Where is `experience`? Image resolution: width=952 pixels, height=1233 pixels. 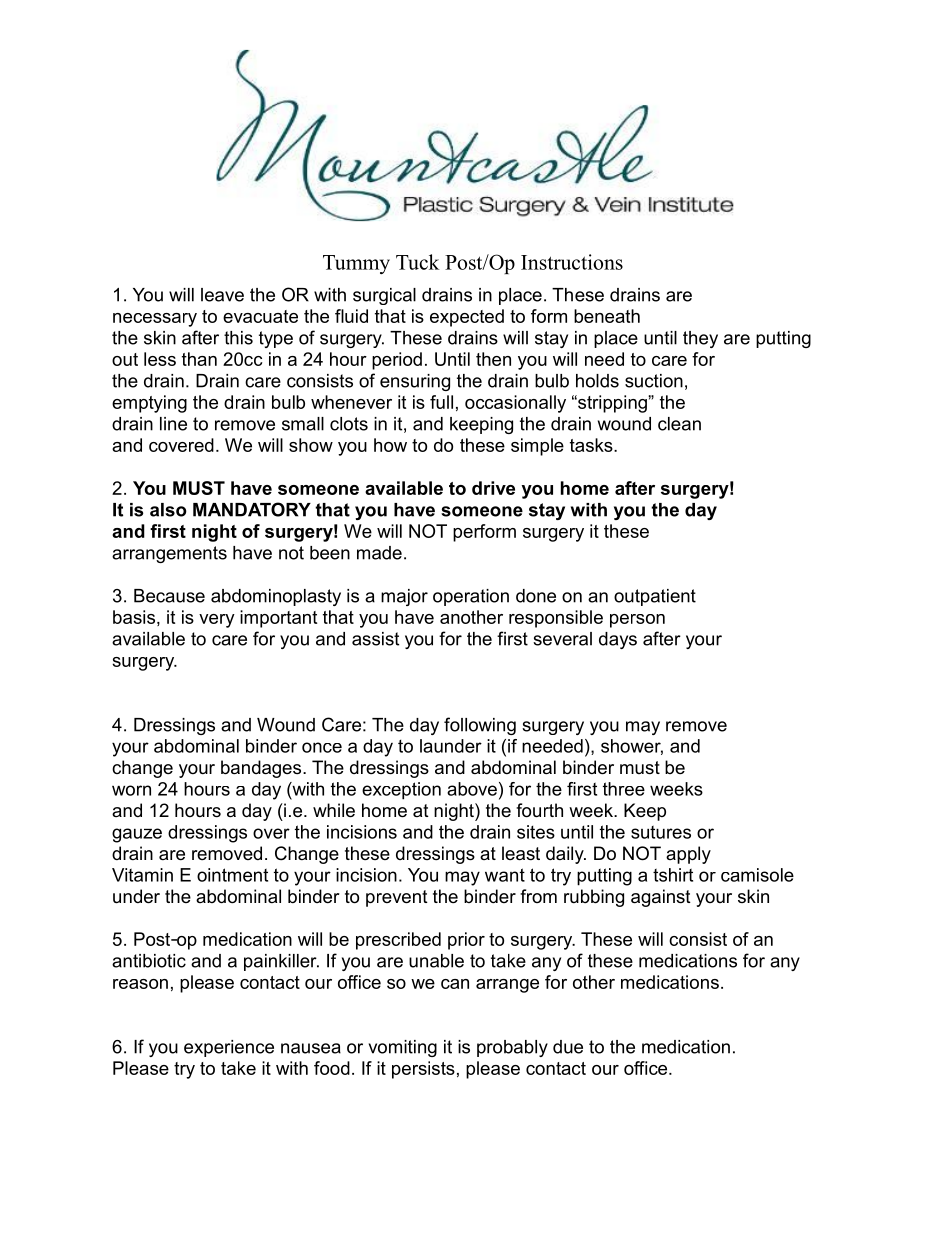 experience is located at coordinates (229, 1048).
